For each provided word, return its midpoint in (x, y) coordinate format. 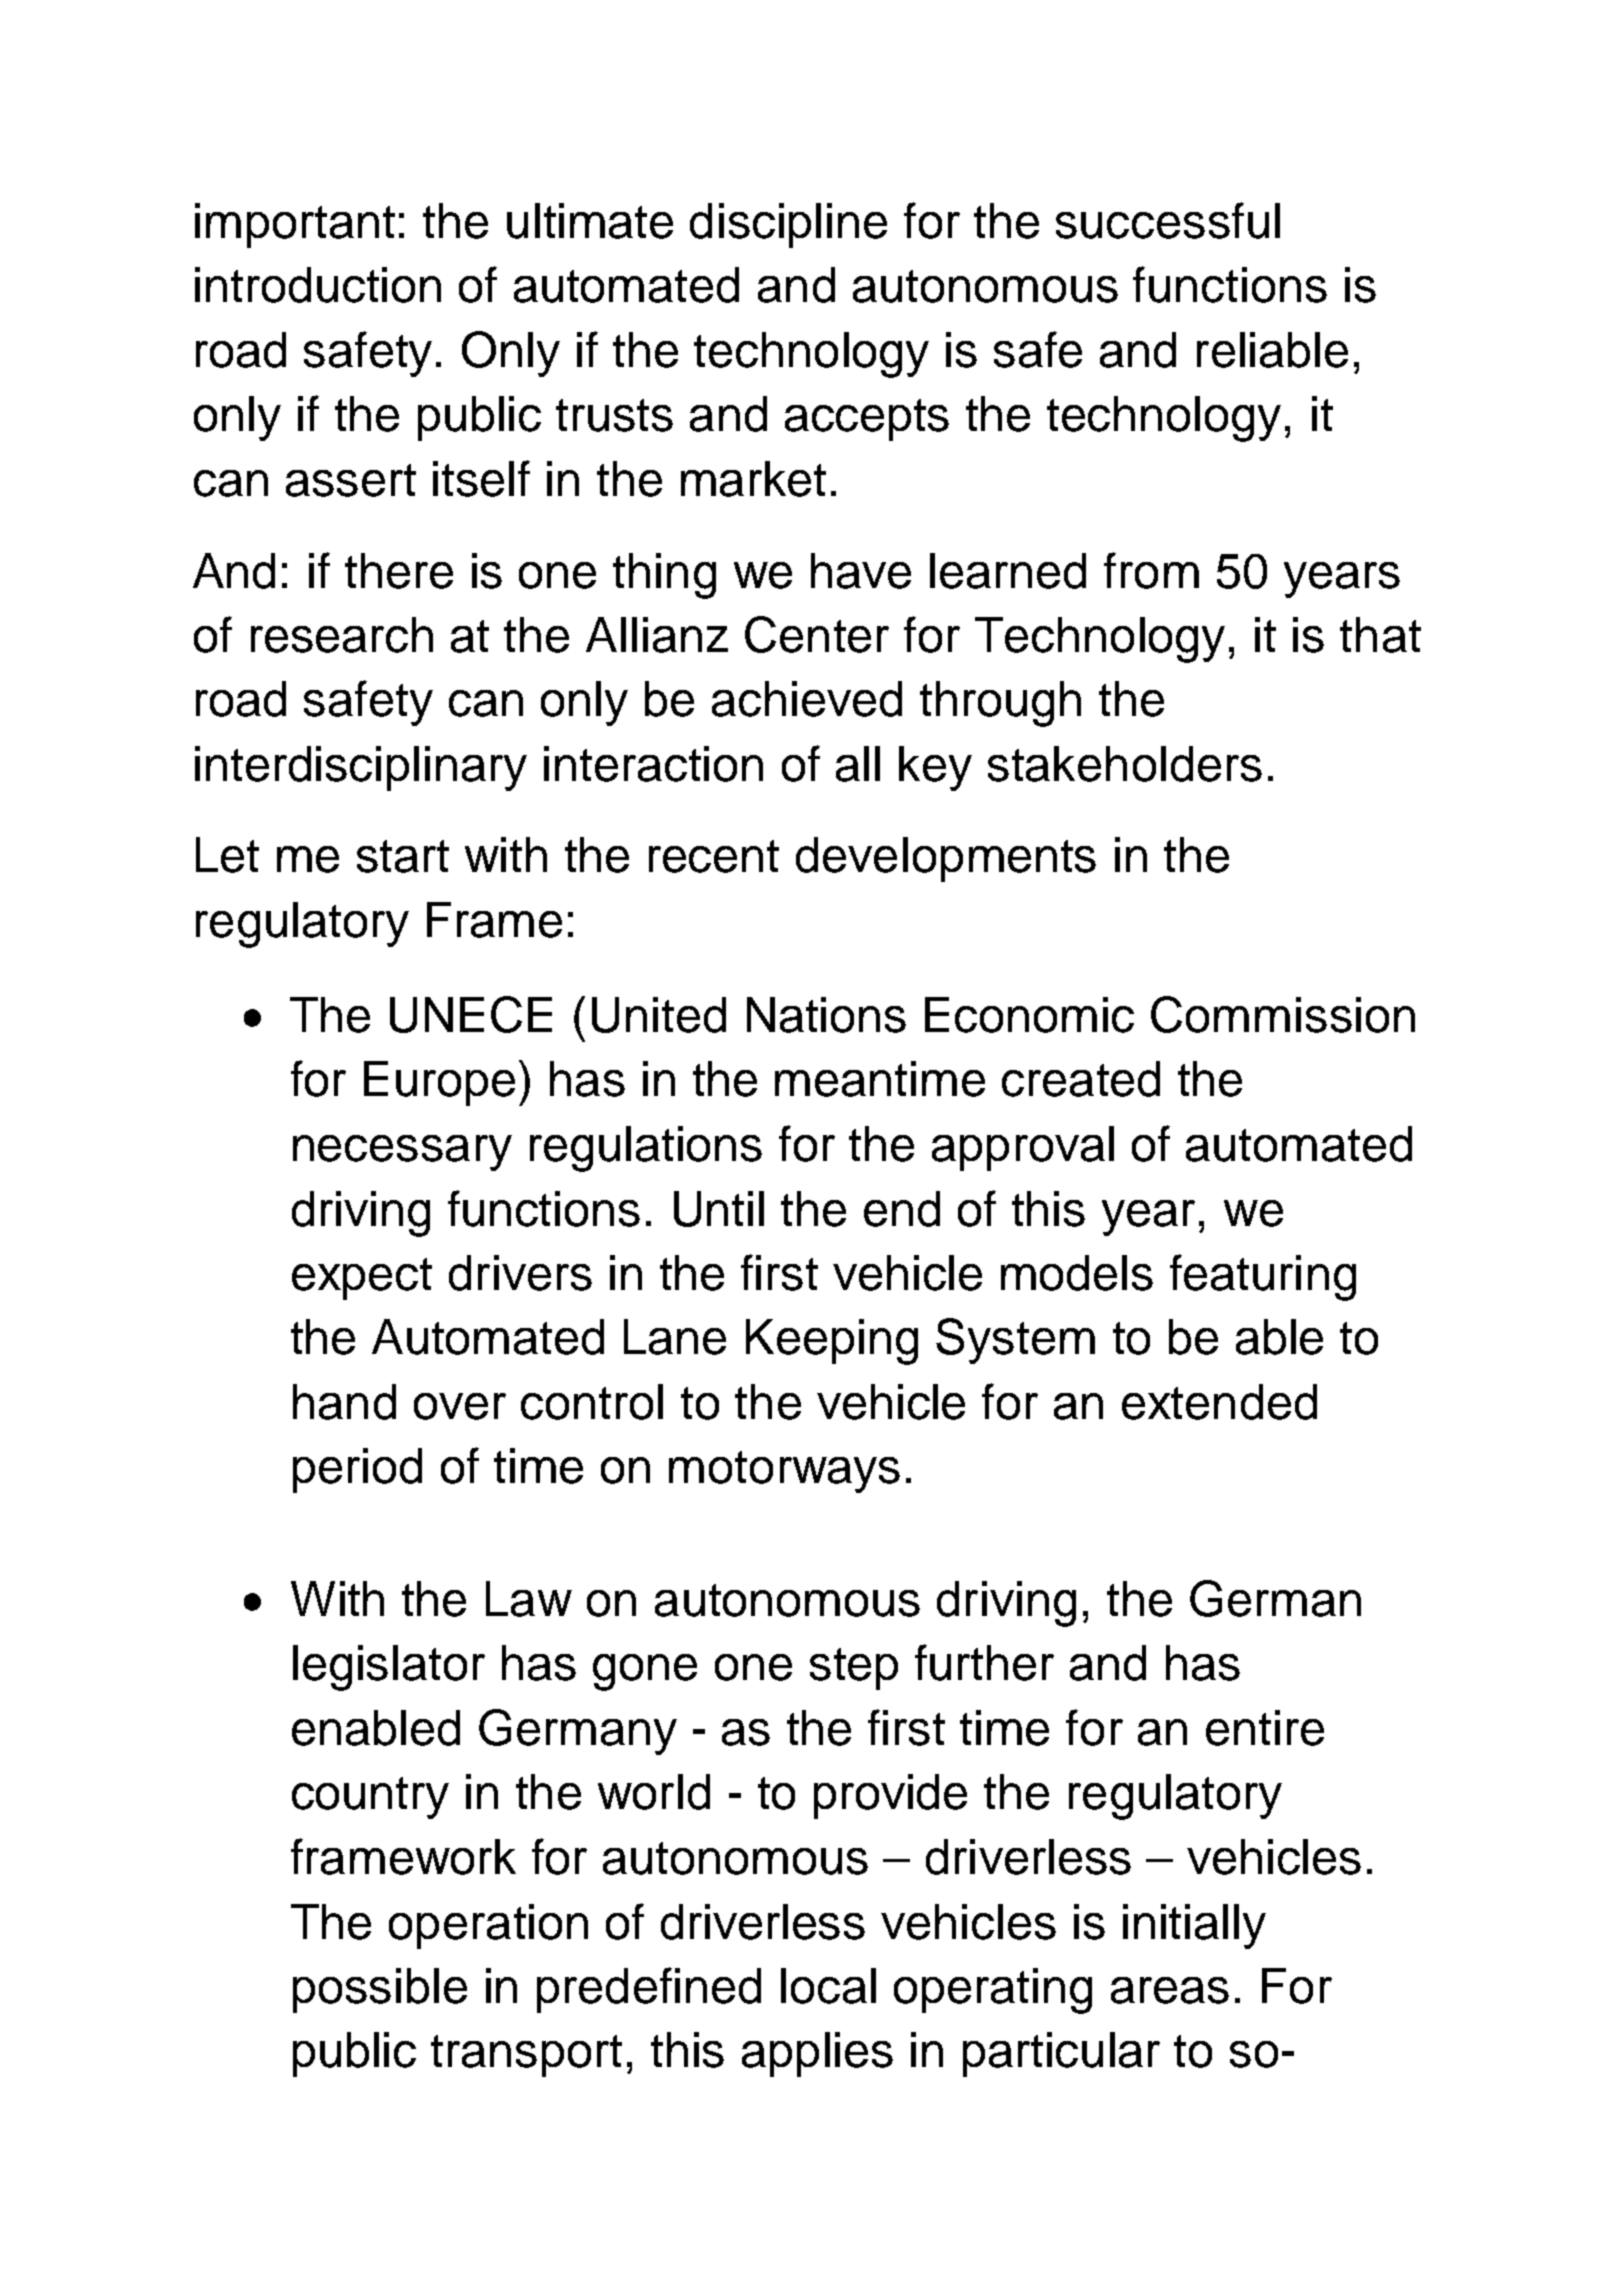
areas (1170, 1990)
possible (380, 1990)
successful (1168, 220)
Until (719, 1209)
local (828, 1986)
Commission (1283, 1014)
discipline (788, 225)
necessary (402, 1153)
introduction (318, 285)
